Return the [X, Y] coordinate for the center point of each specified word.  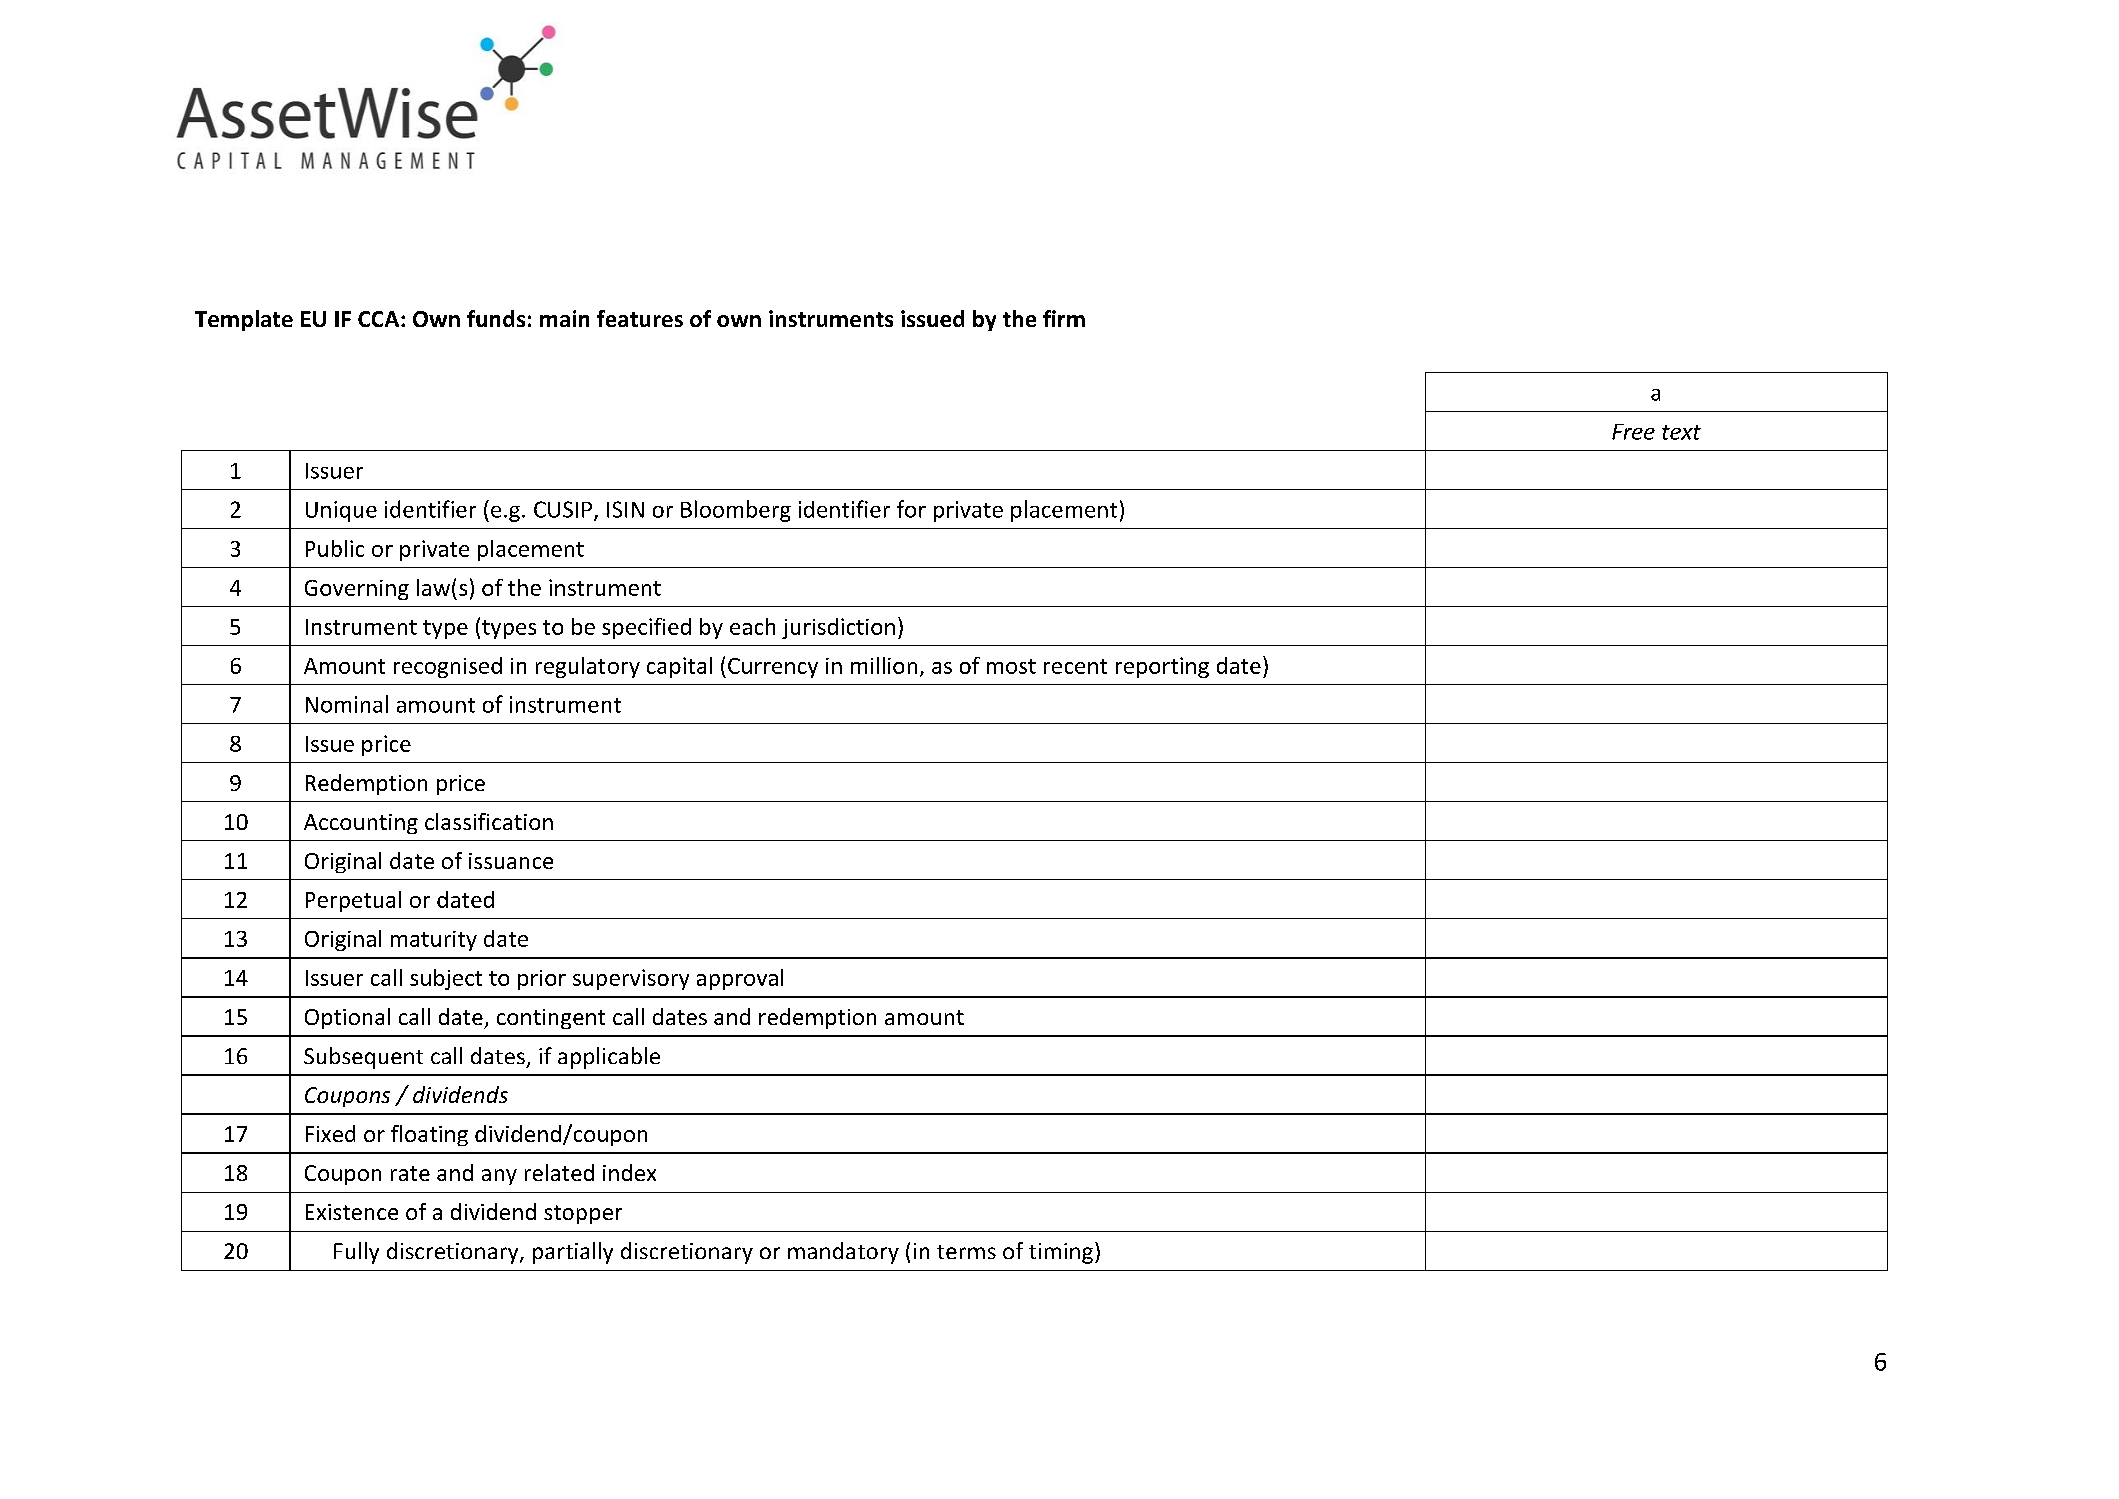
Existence [352, 1212]
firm [1064, 318]
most [1011, 666]
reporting [1162, 667]
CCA [380, 319]
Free [1633, 432]
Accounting [361, 824]
